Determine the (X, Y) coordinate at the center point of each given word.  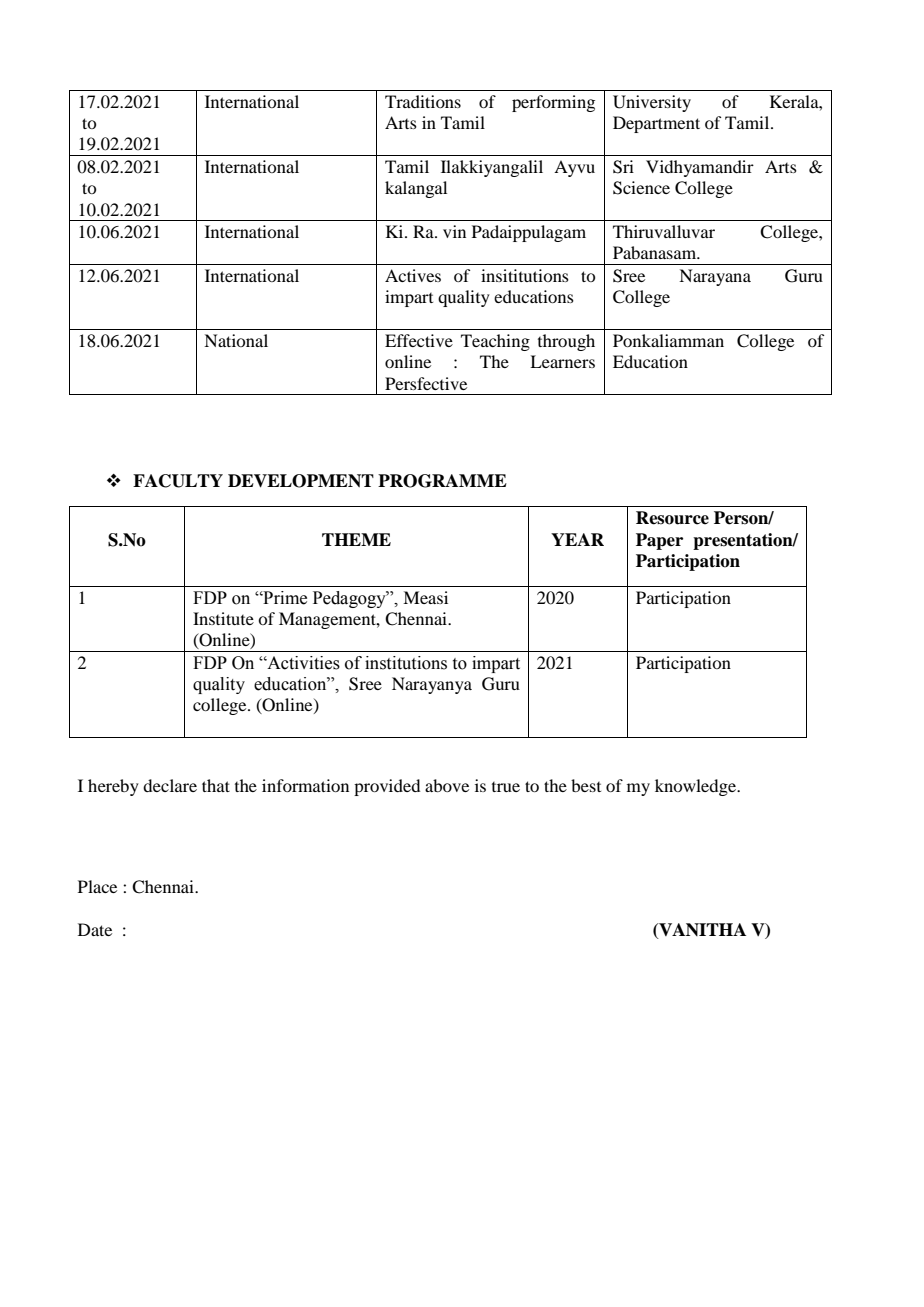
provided (387, 787)
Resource (672, 518)
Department (656, 124)
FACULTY (178, 481)
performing (553, 103)
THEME (356, 539)
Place (97, 886)
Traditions (423, 101)
